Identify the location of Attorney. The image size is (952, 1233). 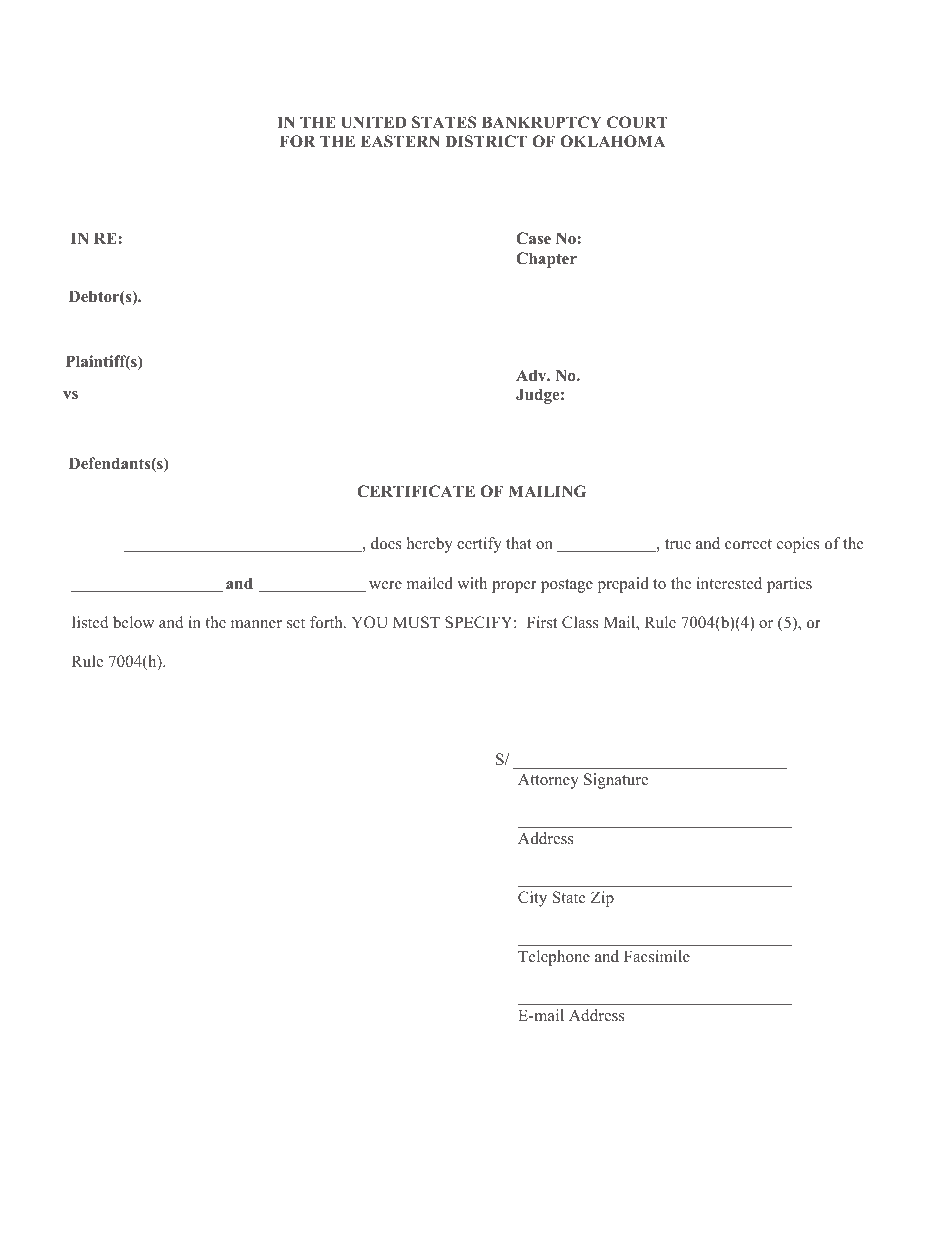
(548, 781).
